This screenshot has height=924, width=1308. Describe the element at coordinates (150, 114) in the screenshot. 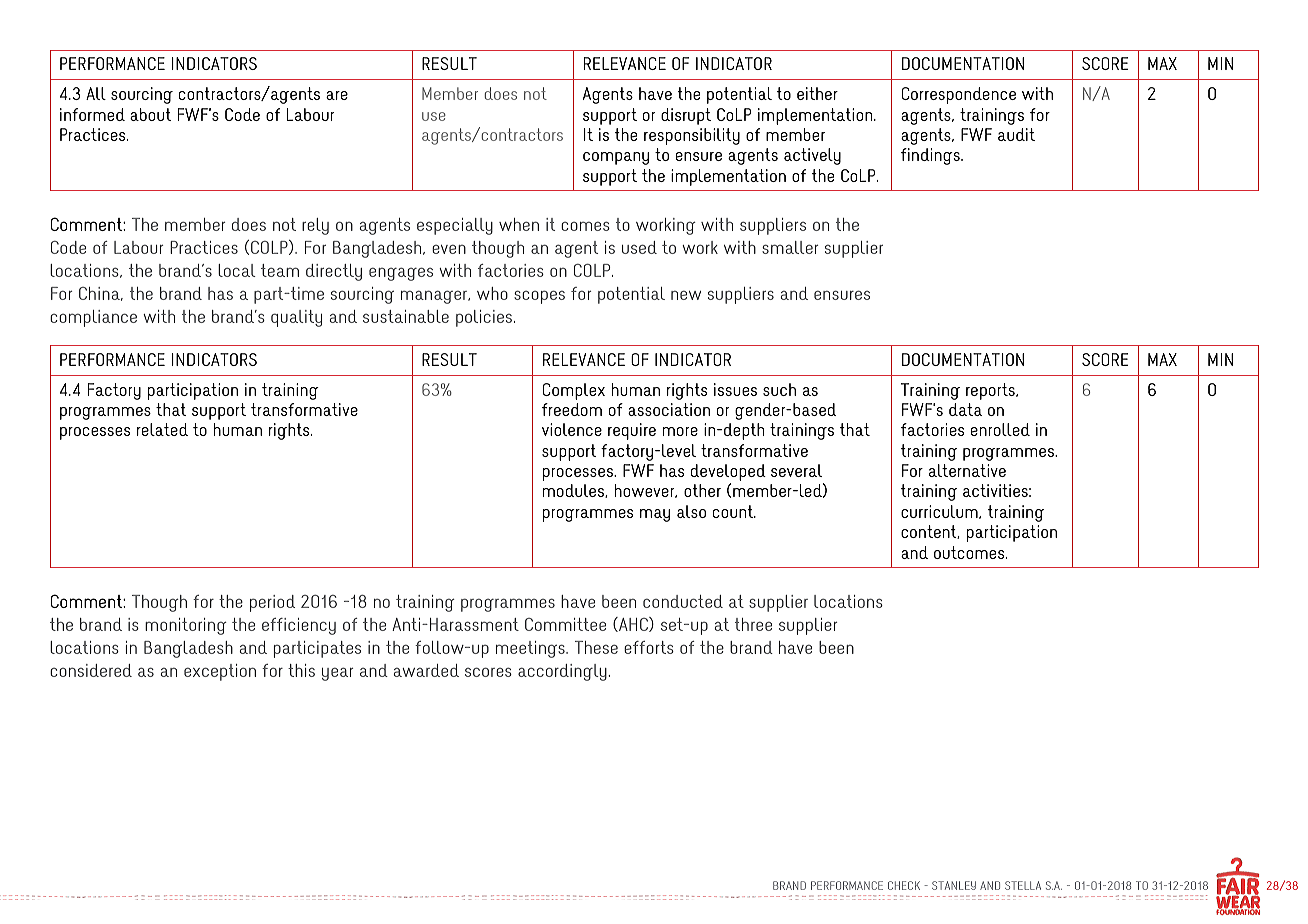

I see `about` at that location.
